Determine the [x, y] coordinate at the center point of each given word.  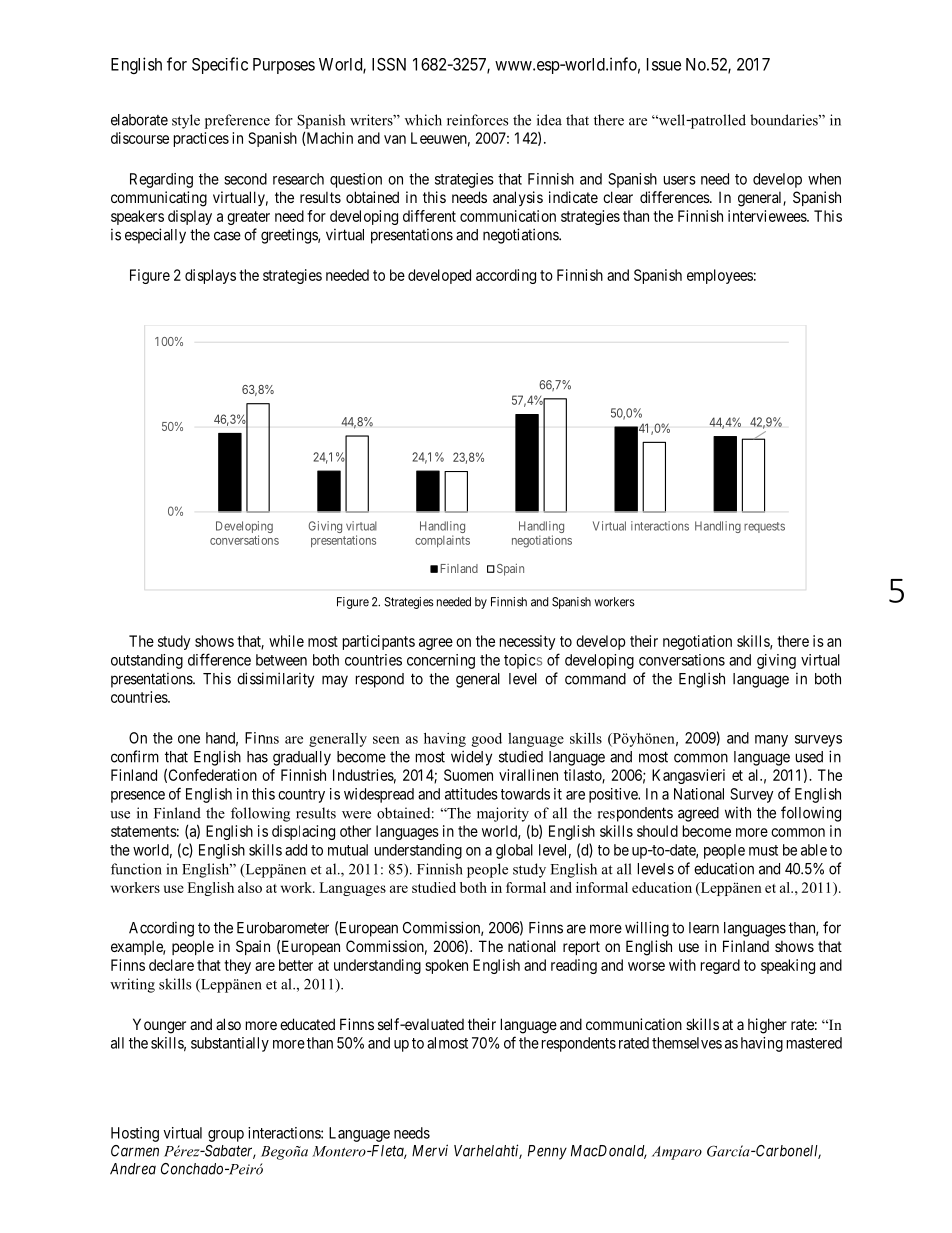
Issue [664, 64]
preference [237, 121]
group [226, 1136]
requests [764, 527]
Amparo [677, 1153]
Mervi [430, 1150]
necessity [527, 642]
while [286, 641]
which [423, 120]
